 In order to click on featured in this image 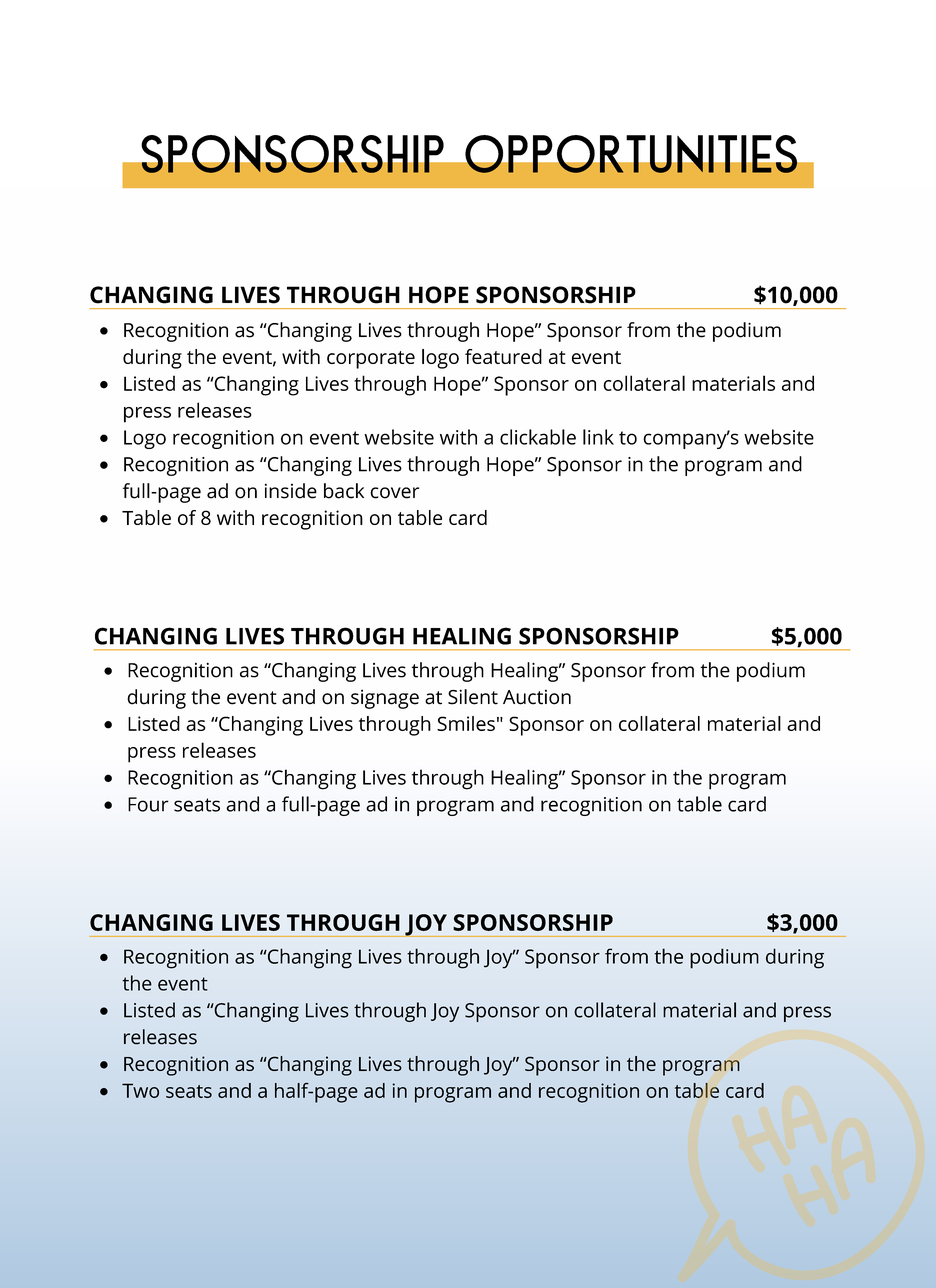, I will do `click(503, 356)`.
